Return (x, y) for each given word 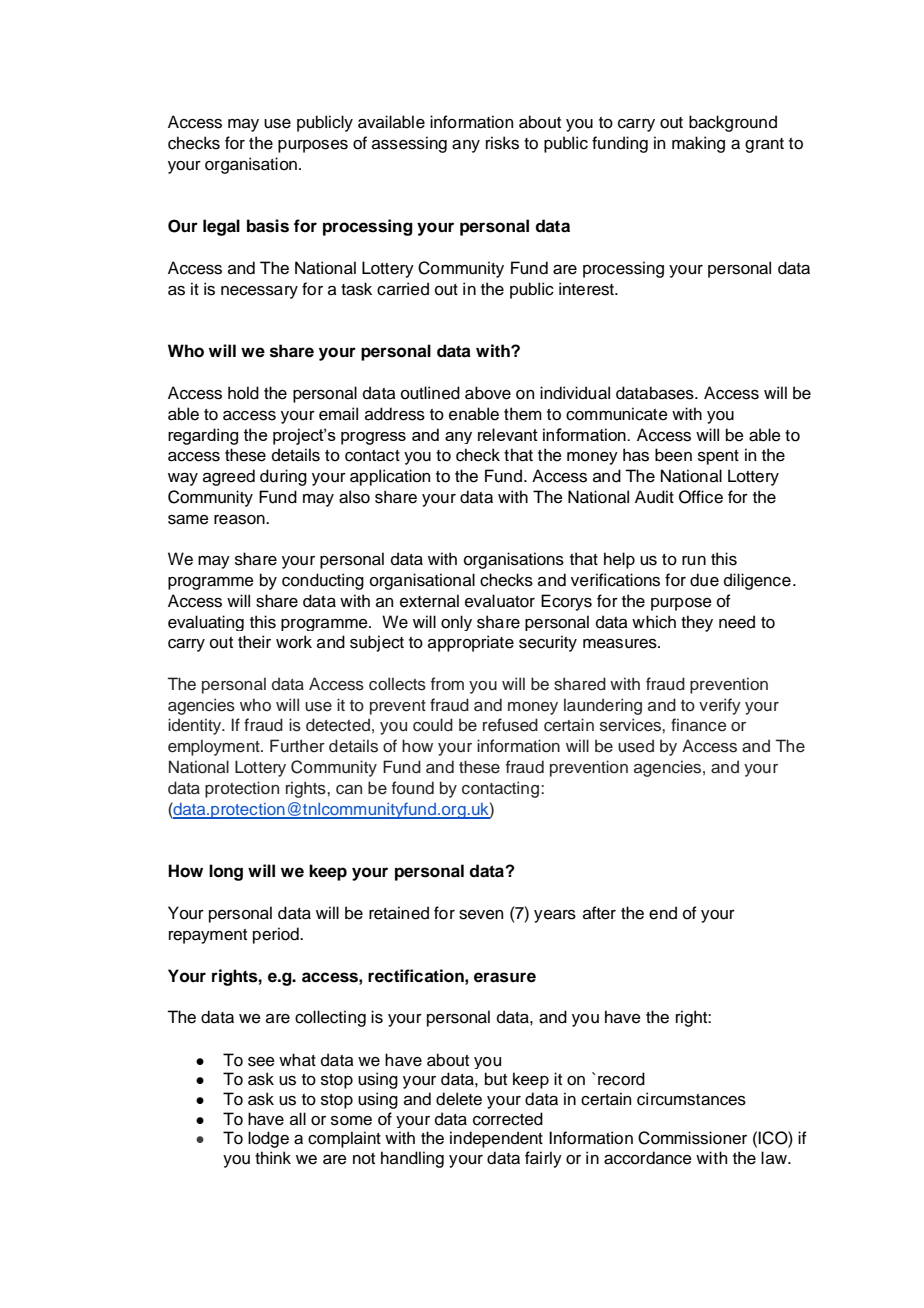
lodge (268, 1139)
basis (268, 226)
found (413, 788)
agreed (229, 477)
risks (502, 143)
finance (698, 725)
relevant (508, 434)
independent (496, 1139)
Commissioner (692, 1138)
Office (701, 497)
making (698, 144)
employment (215, 747)
